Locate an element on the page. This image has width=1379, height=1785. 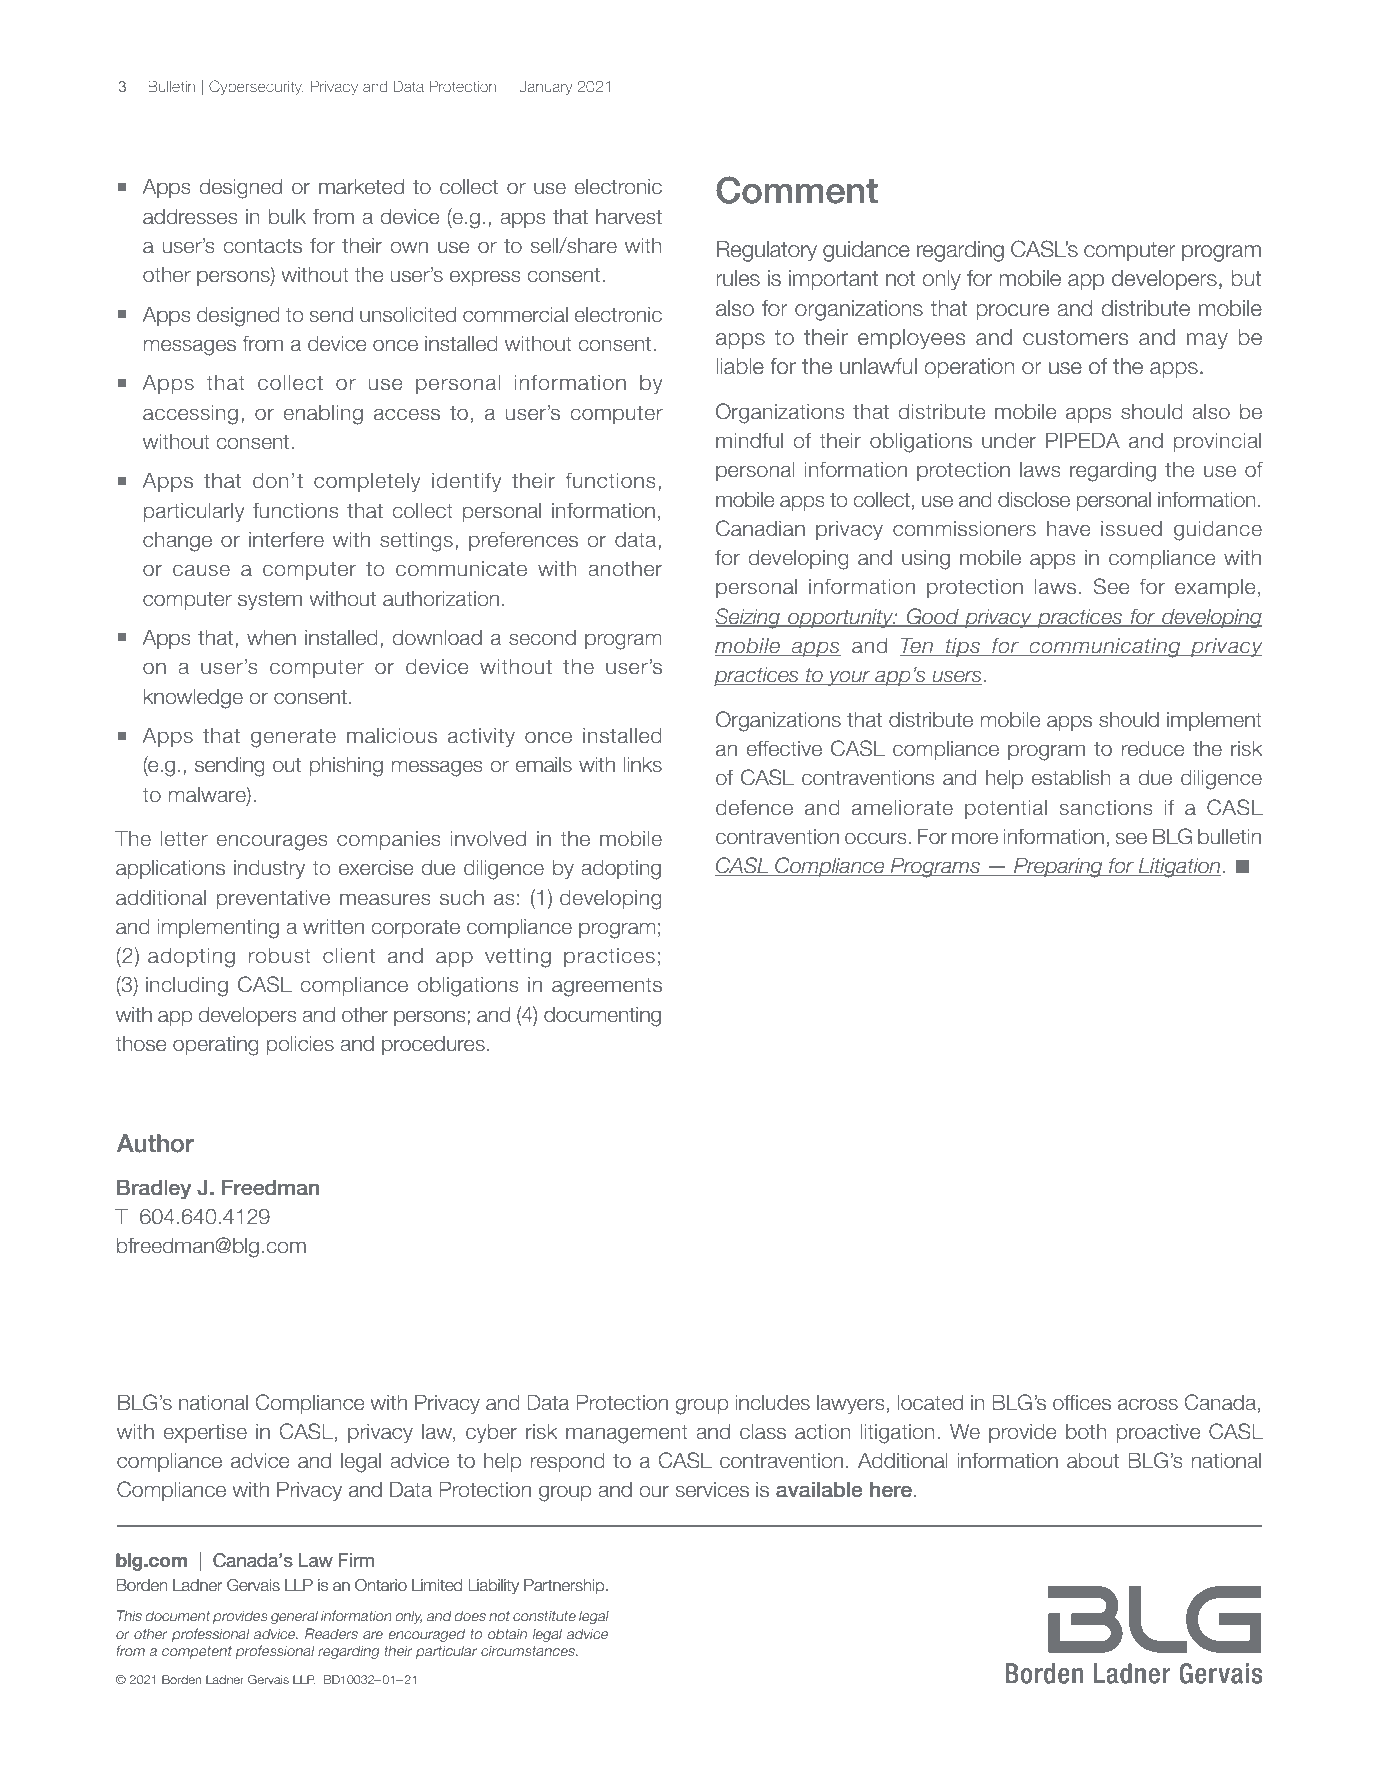
agreements is located at coordinates (607, 987).
